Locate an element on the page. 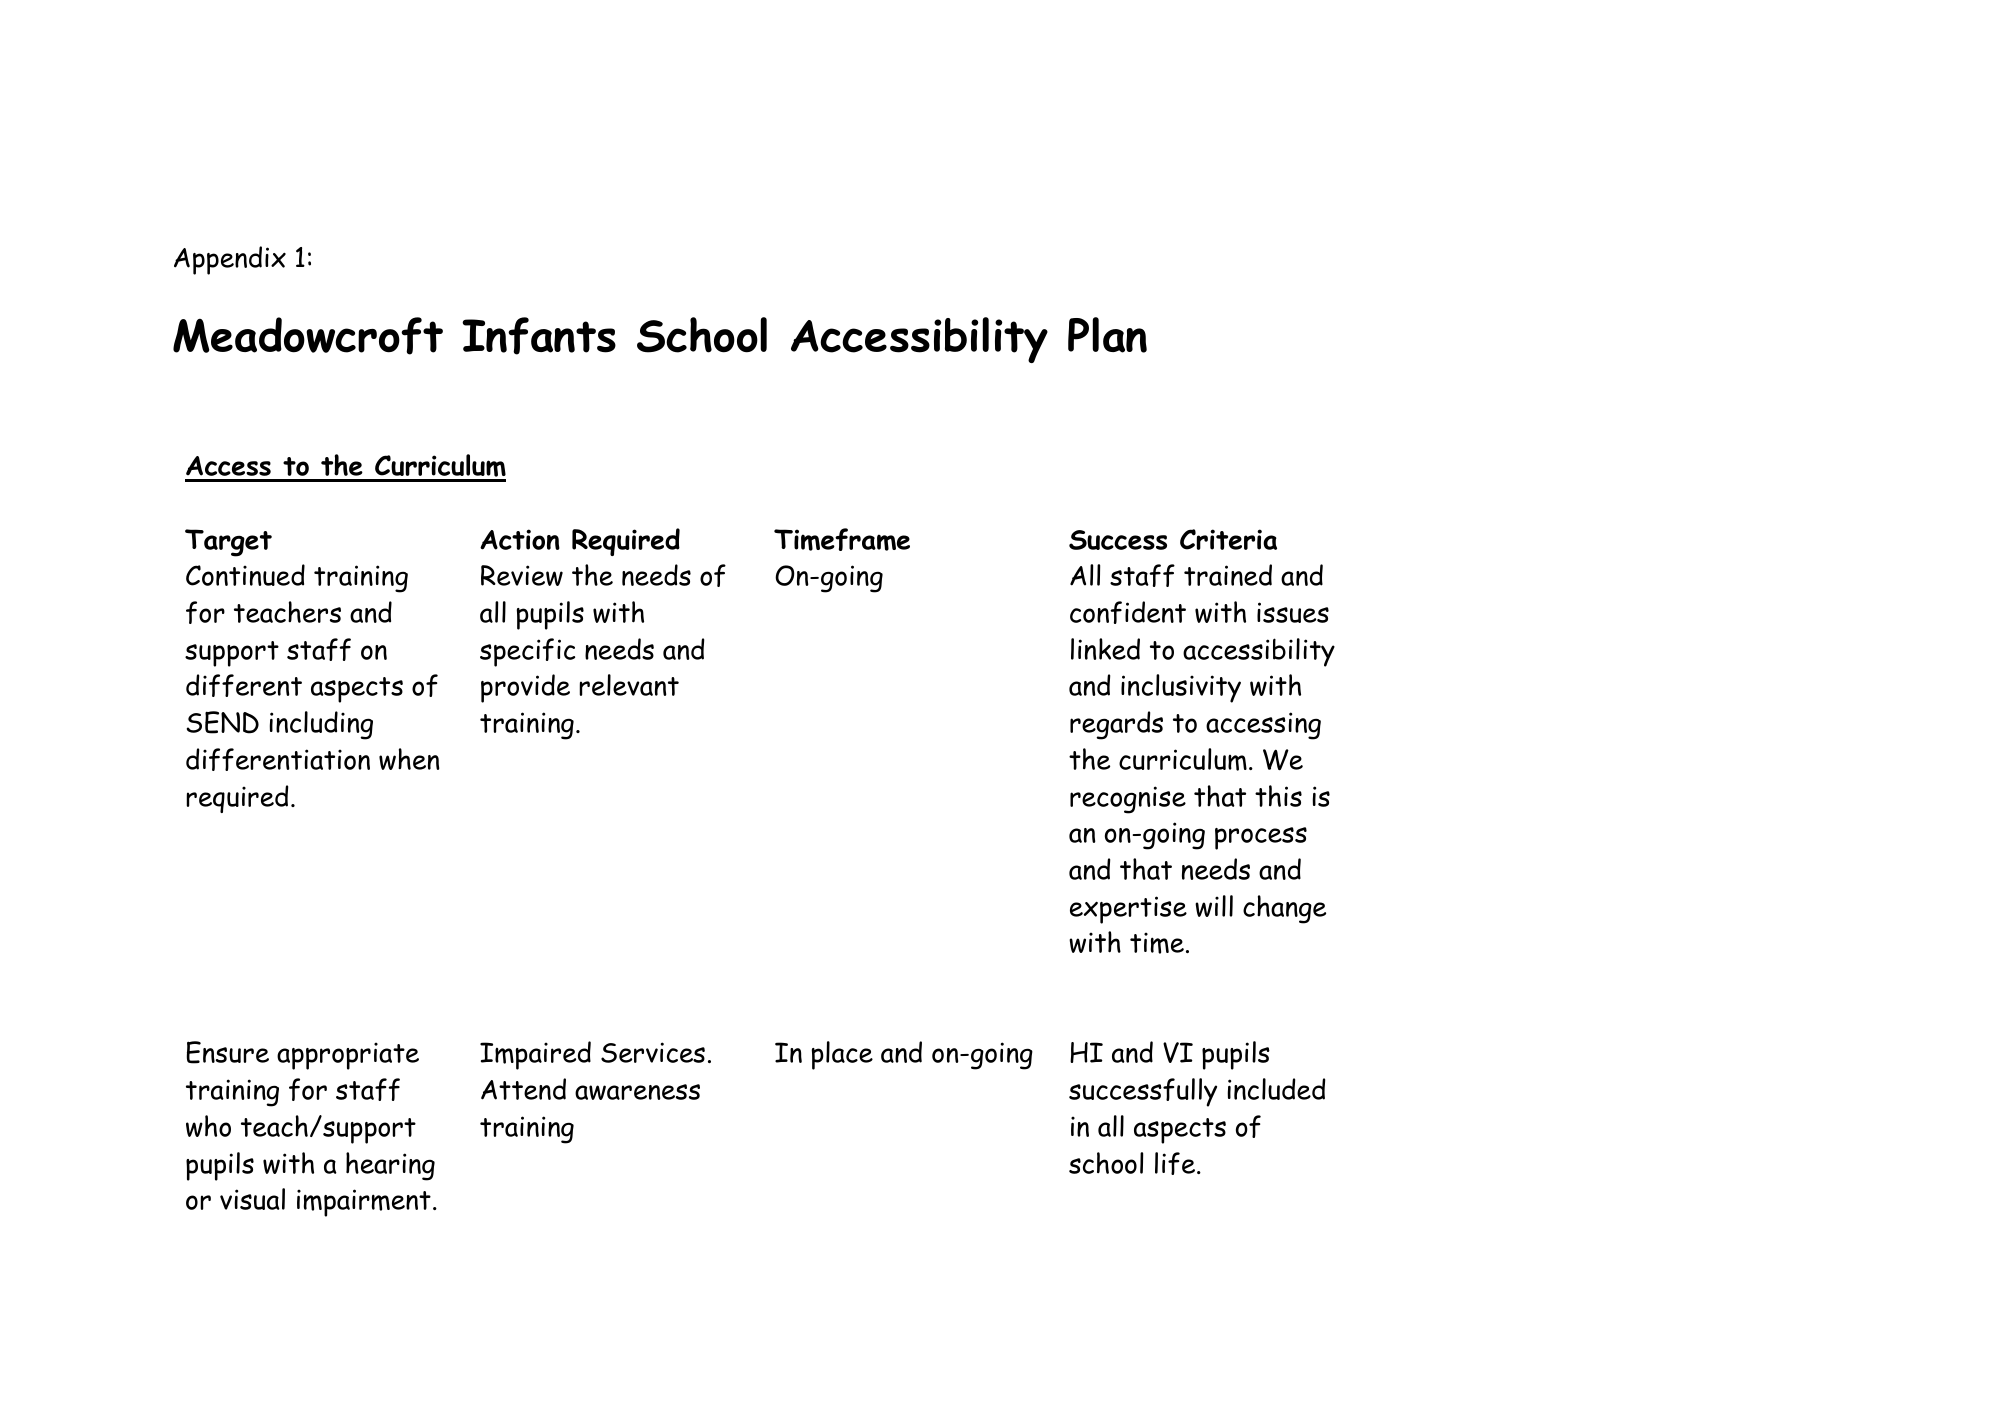 The height and width of the document is (1425, 2015). Infants is located at coordinates (539, 336).
